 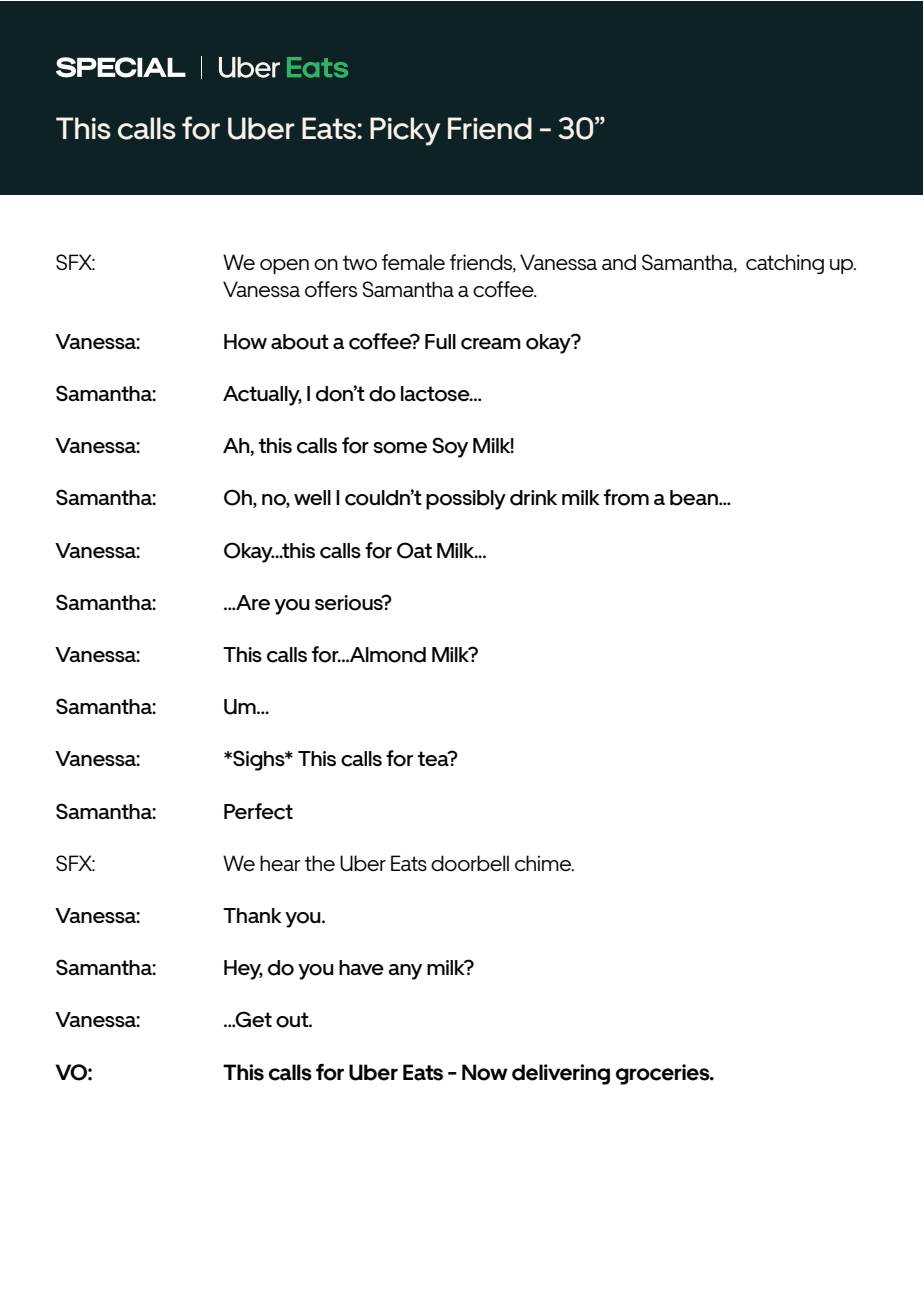 What do you see at coordinates (252, 1019) in the screenshot?
I see `Get` at bounding box center [252, 1019].
